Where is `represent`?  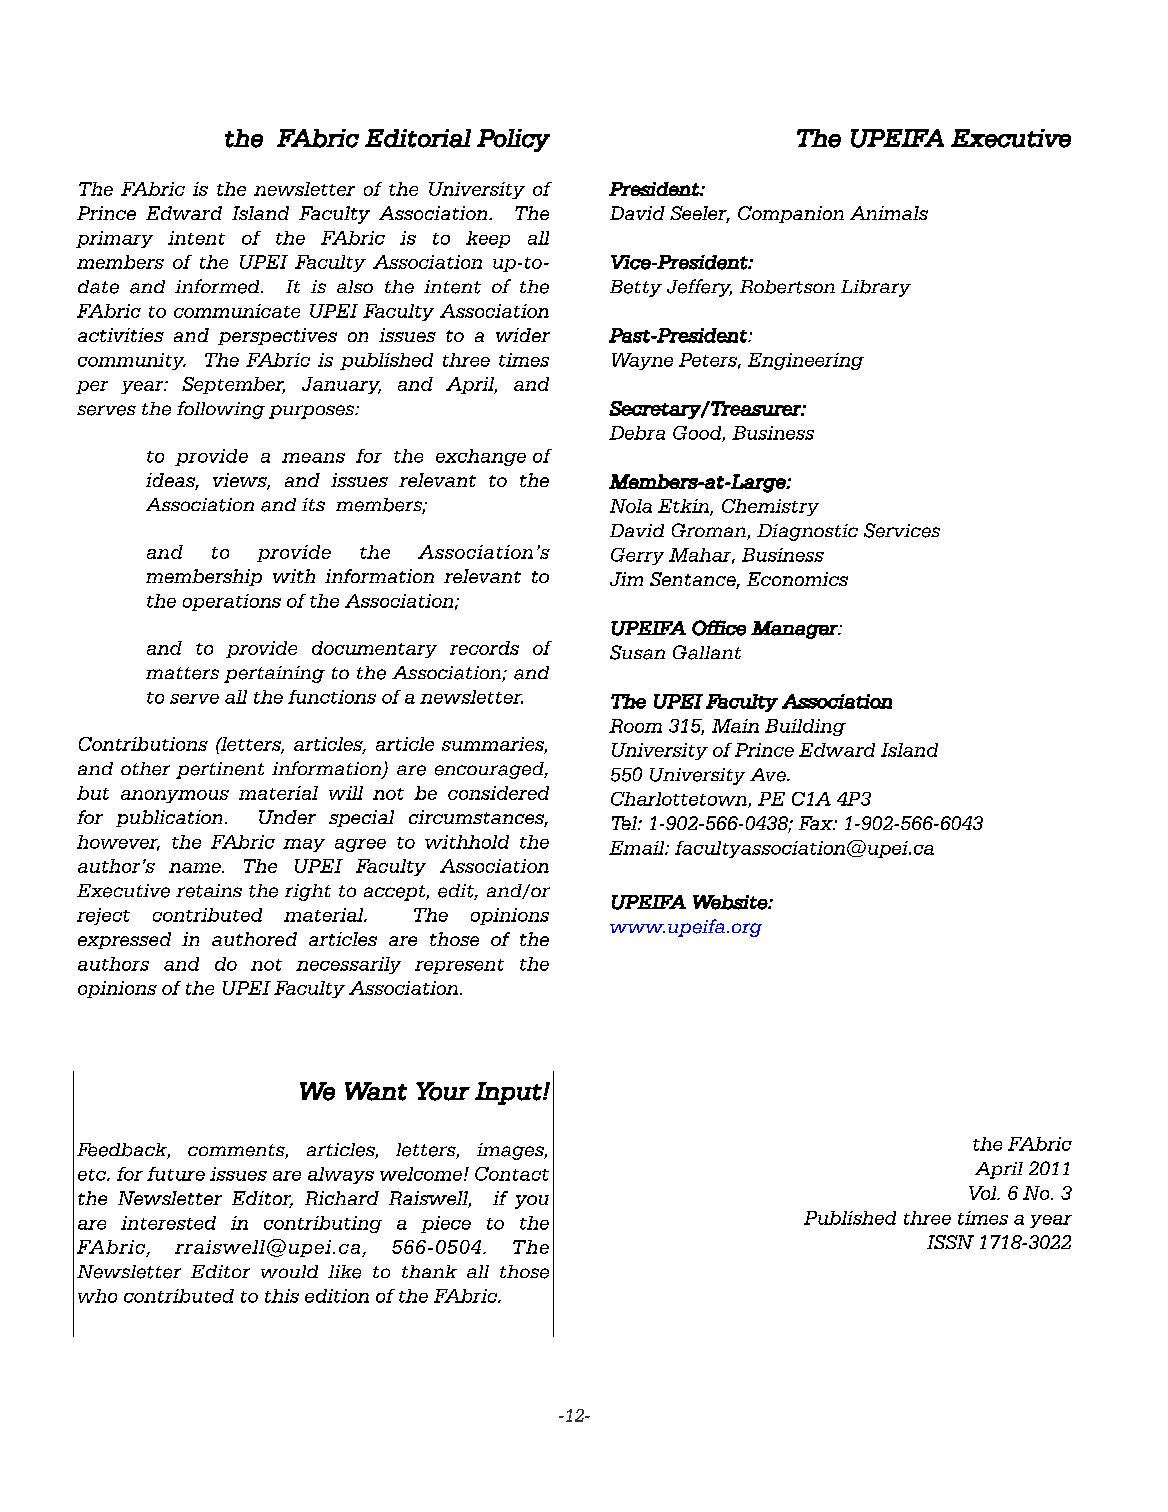
represent is located at coordinates (459, 966).
